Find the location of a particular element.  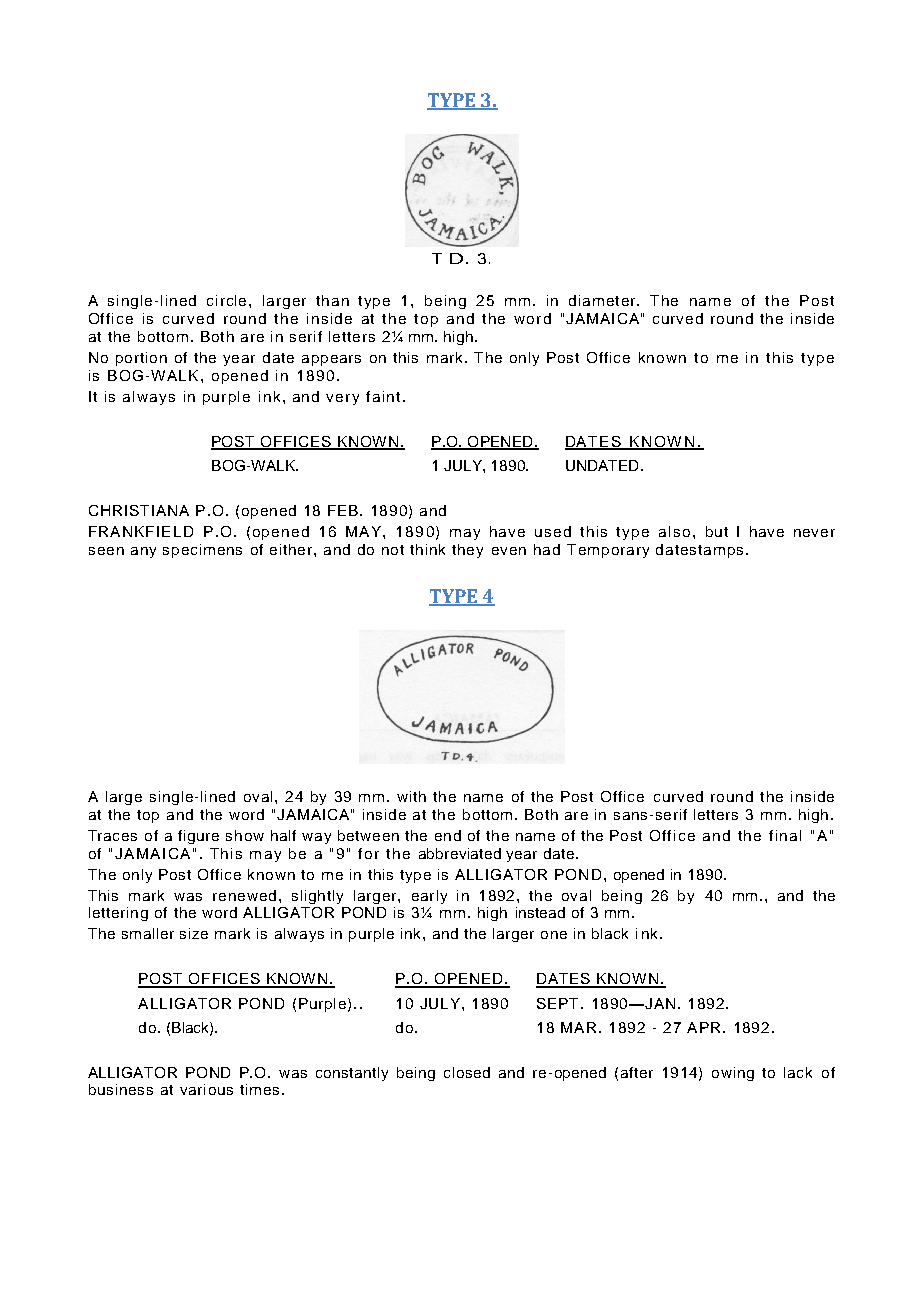

diameter is located at coordinates (603, 300).
